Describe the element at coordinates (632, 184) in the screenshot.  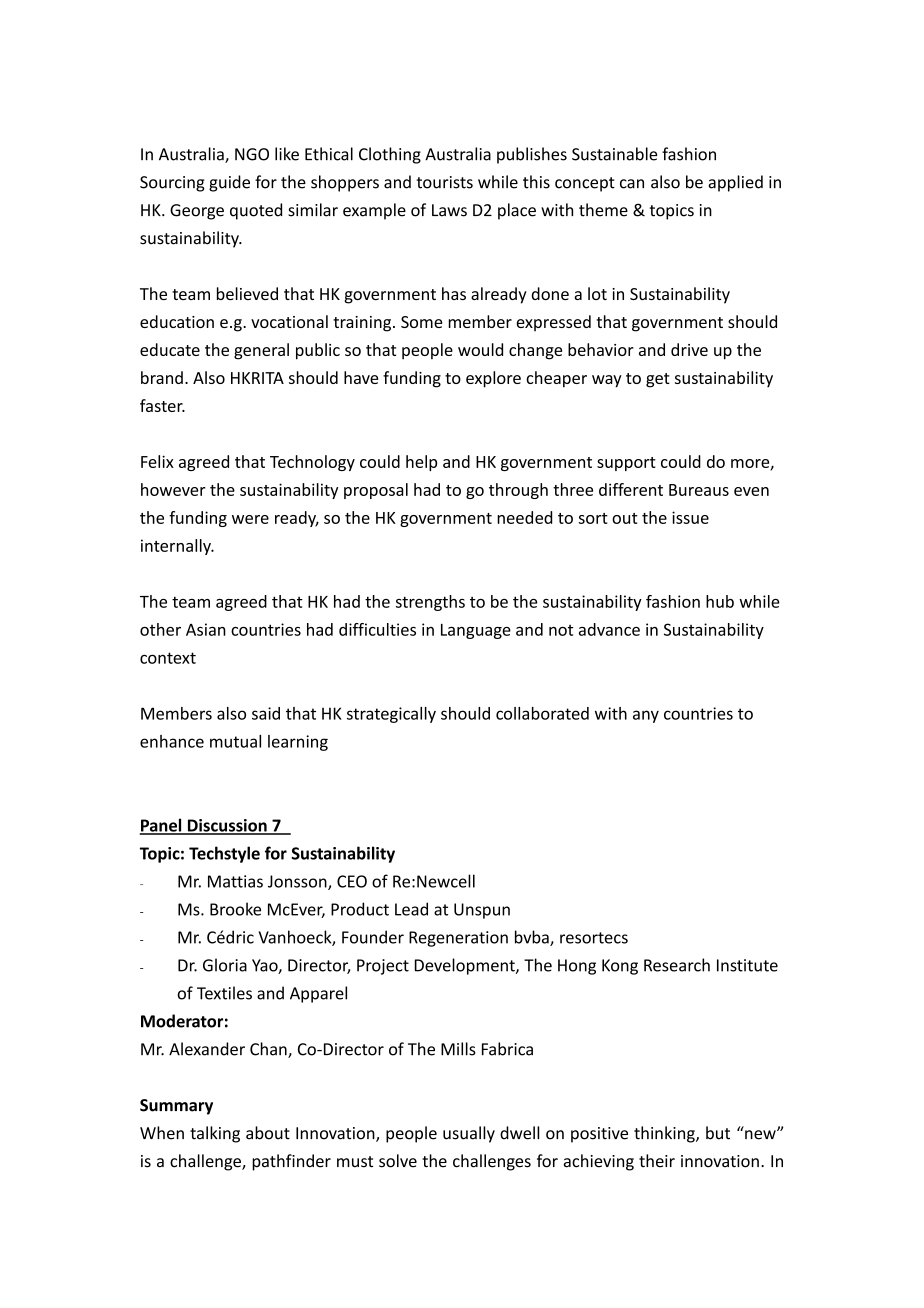
I see `can` at that location.
